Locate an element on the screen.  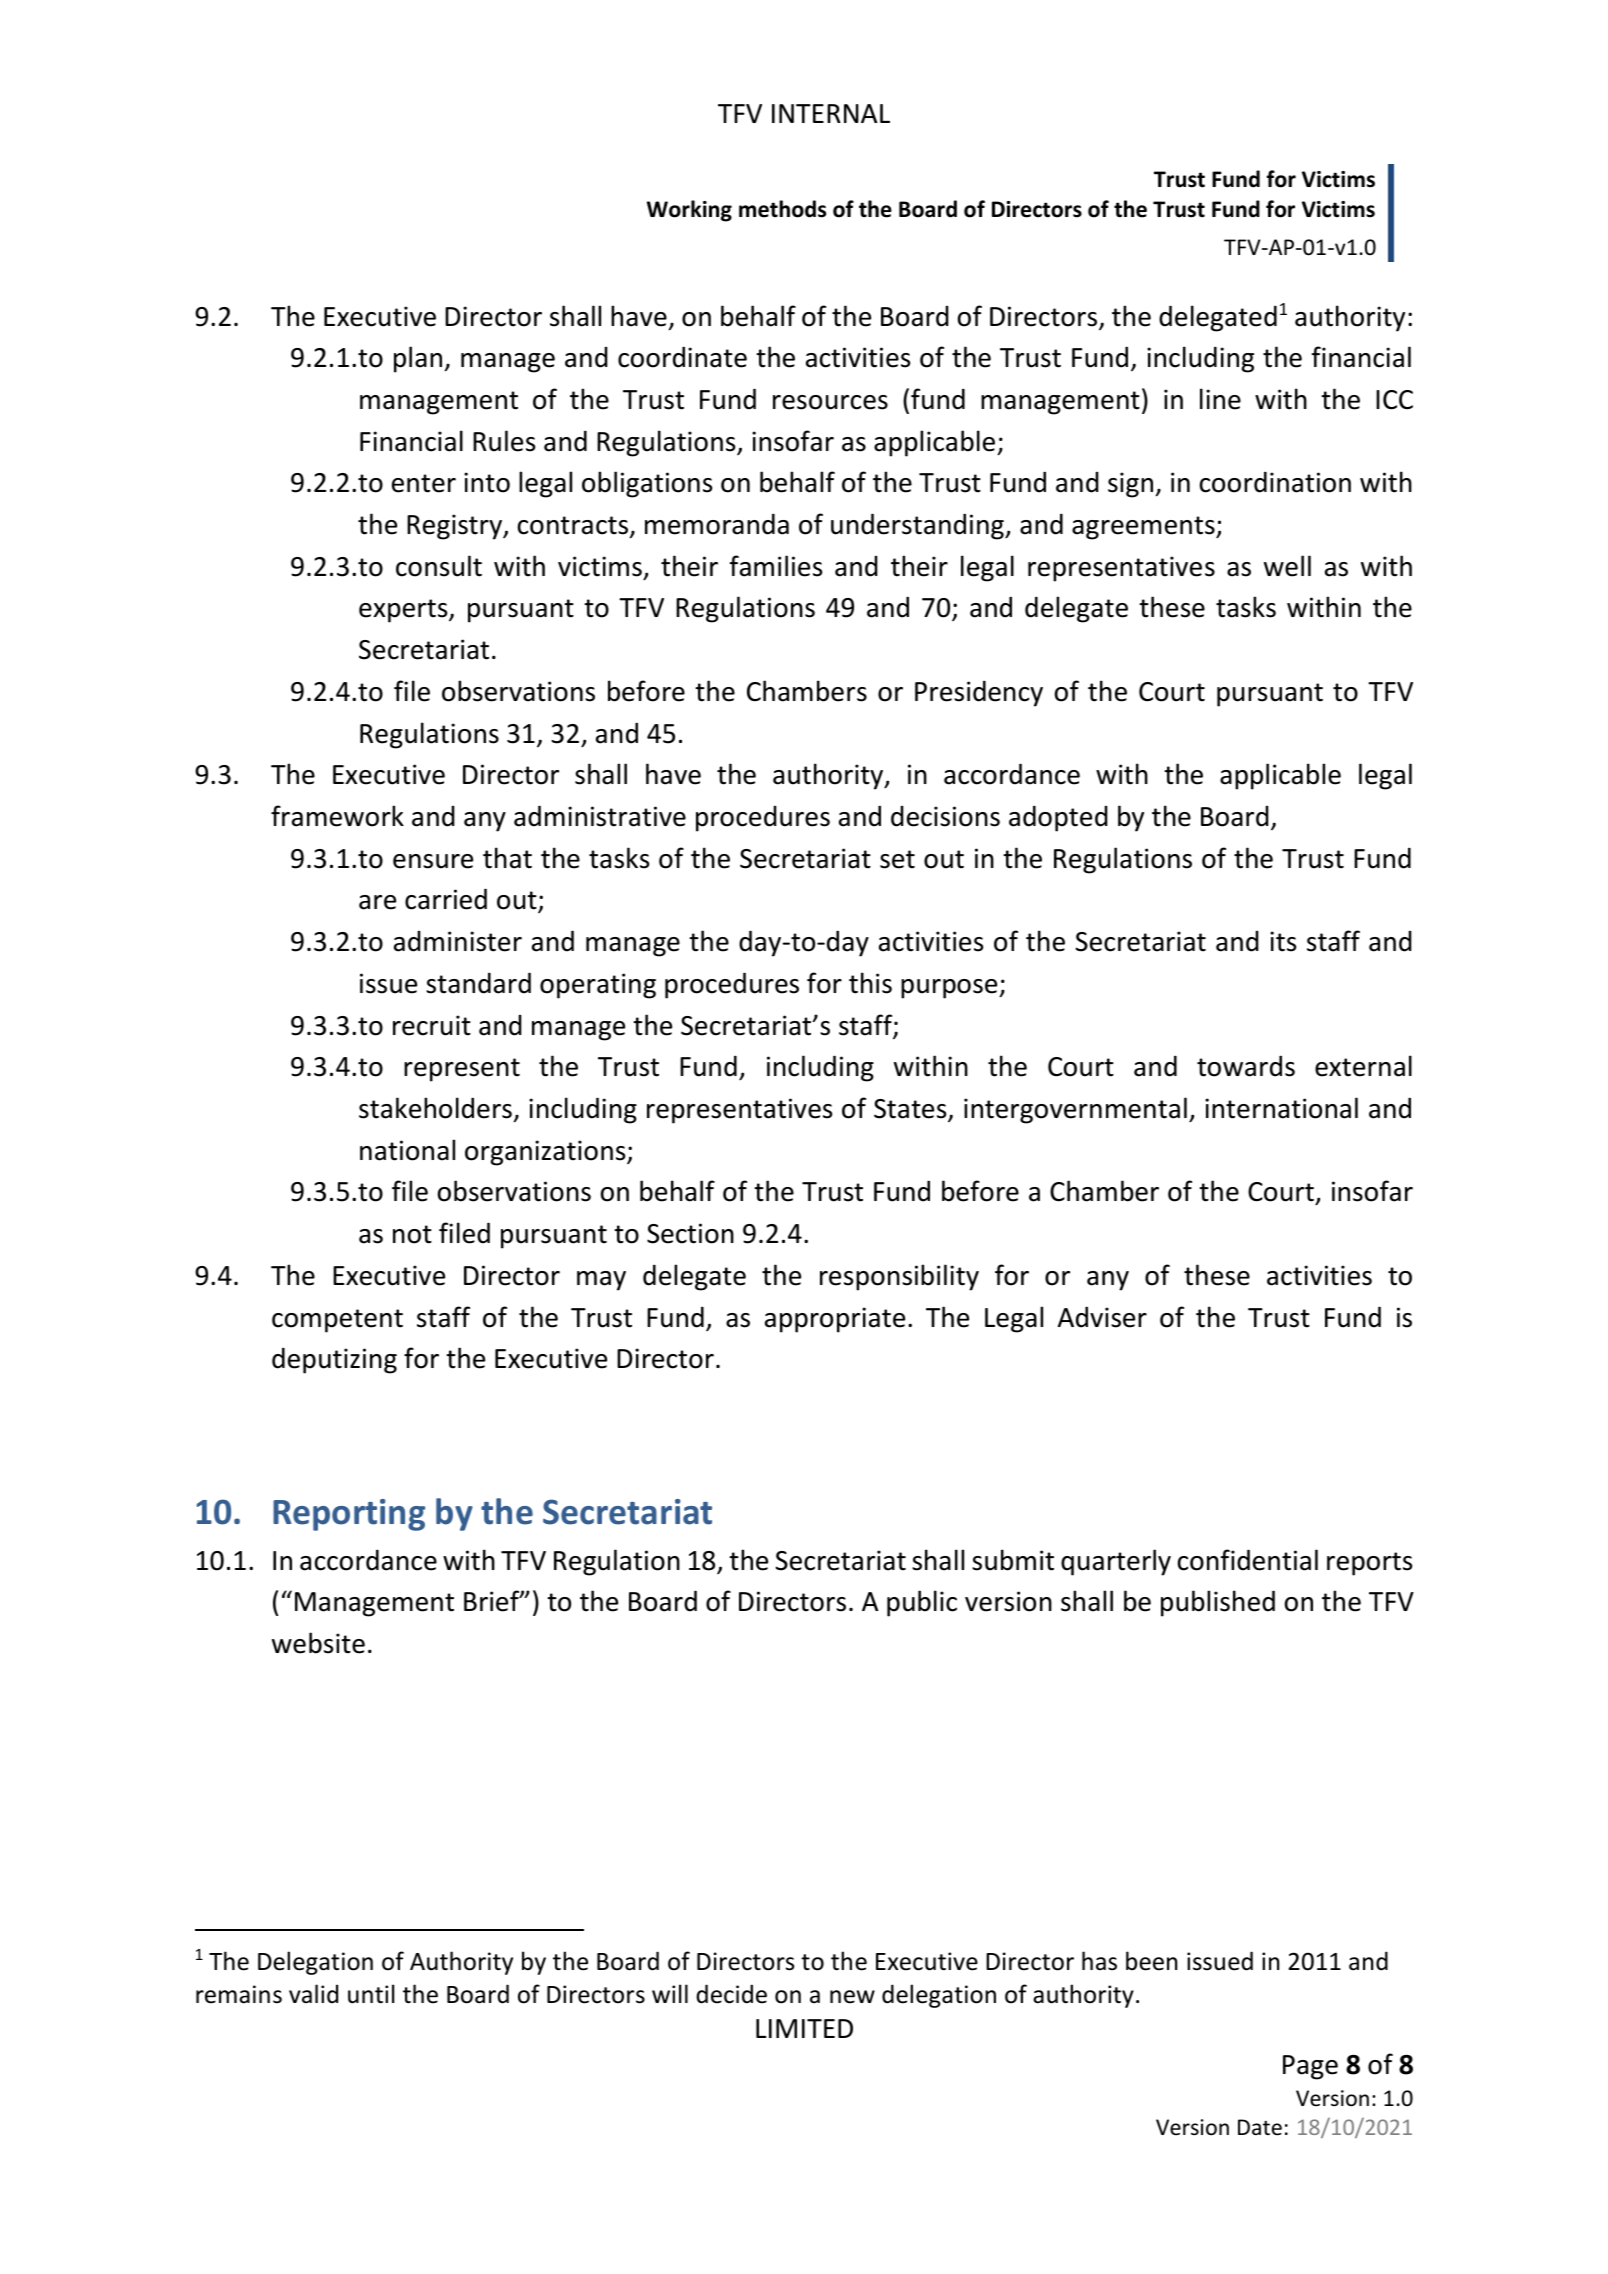
website is located at coordinates (318, 1643).
